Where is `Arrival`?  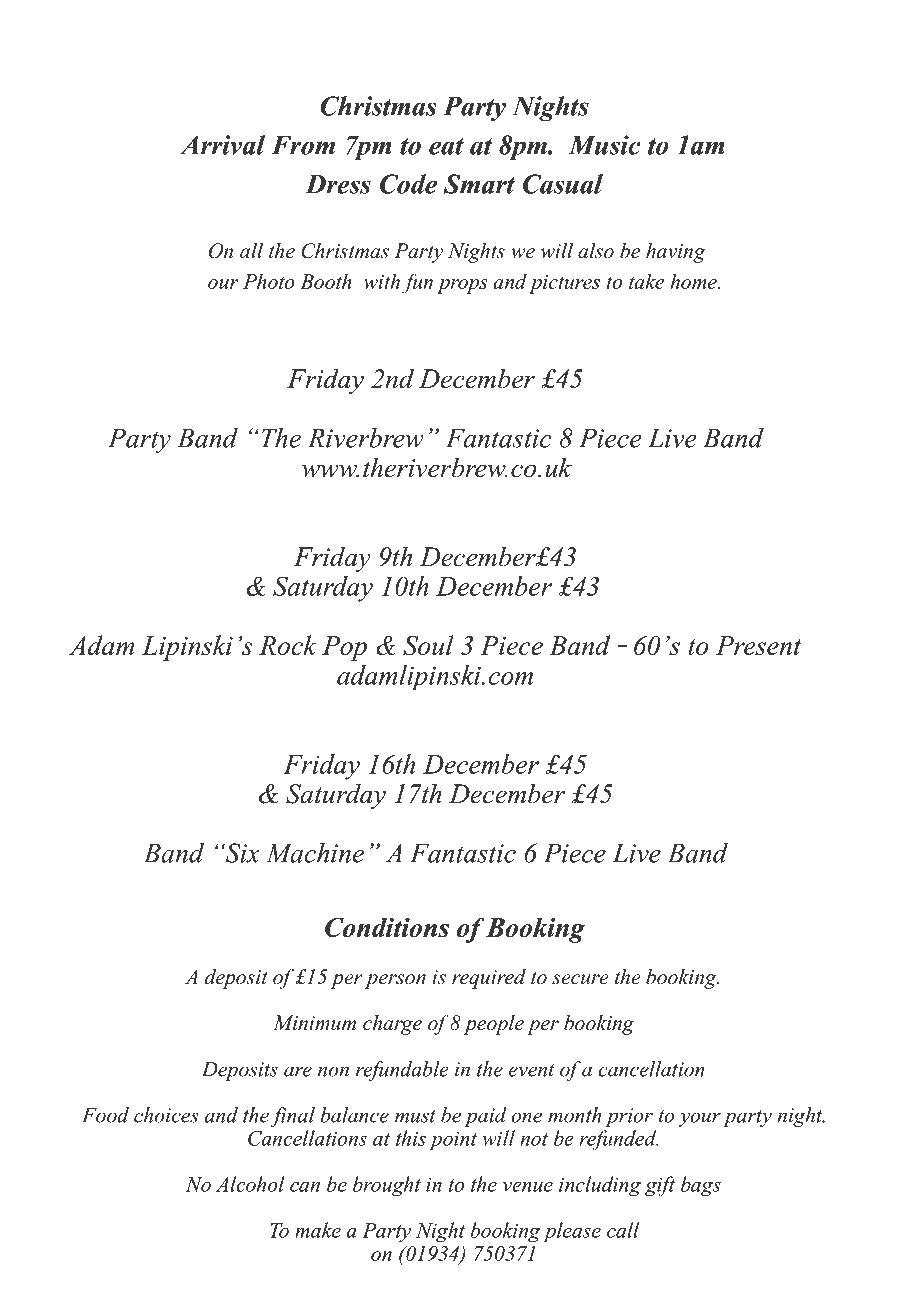 Arrival is located at coordinates (222, 145).
